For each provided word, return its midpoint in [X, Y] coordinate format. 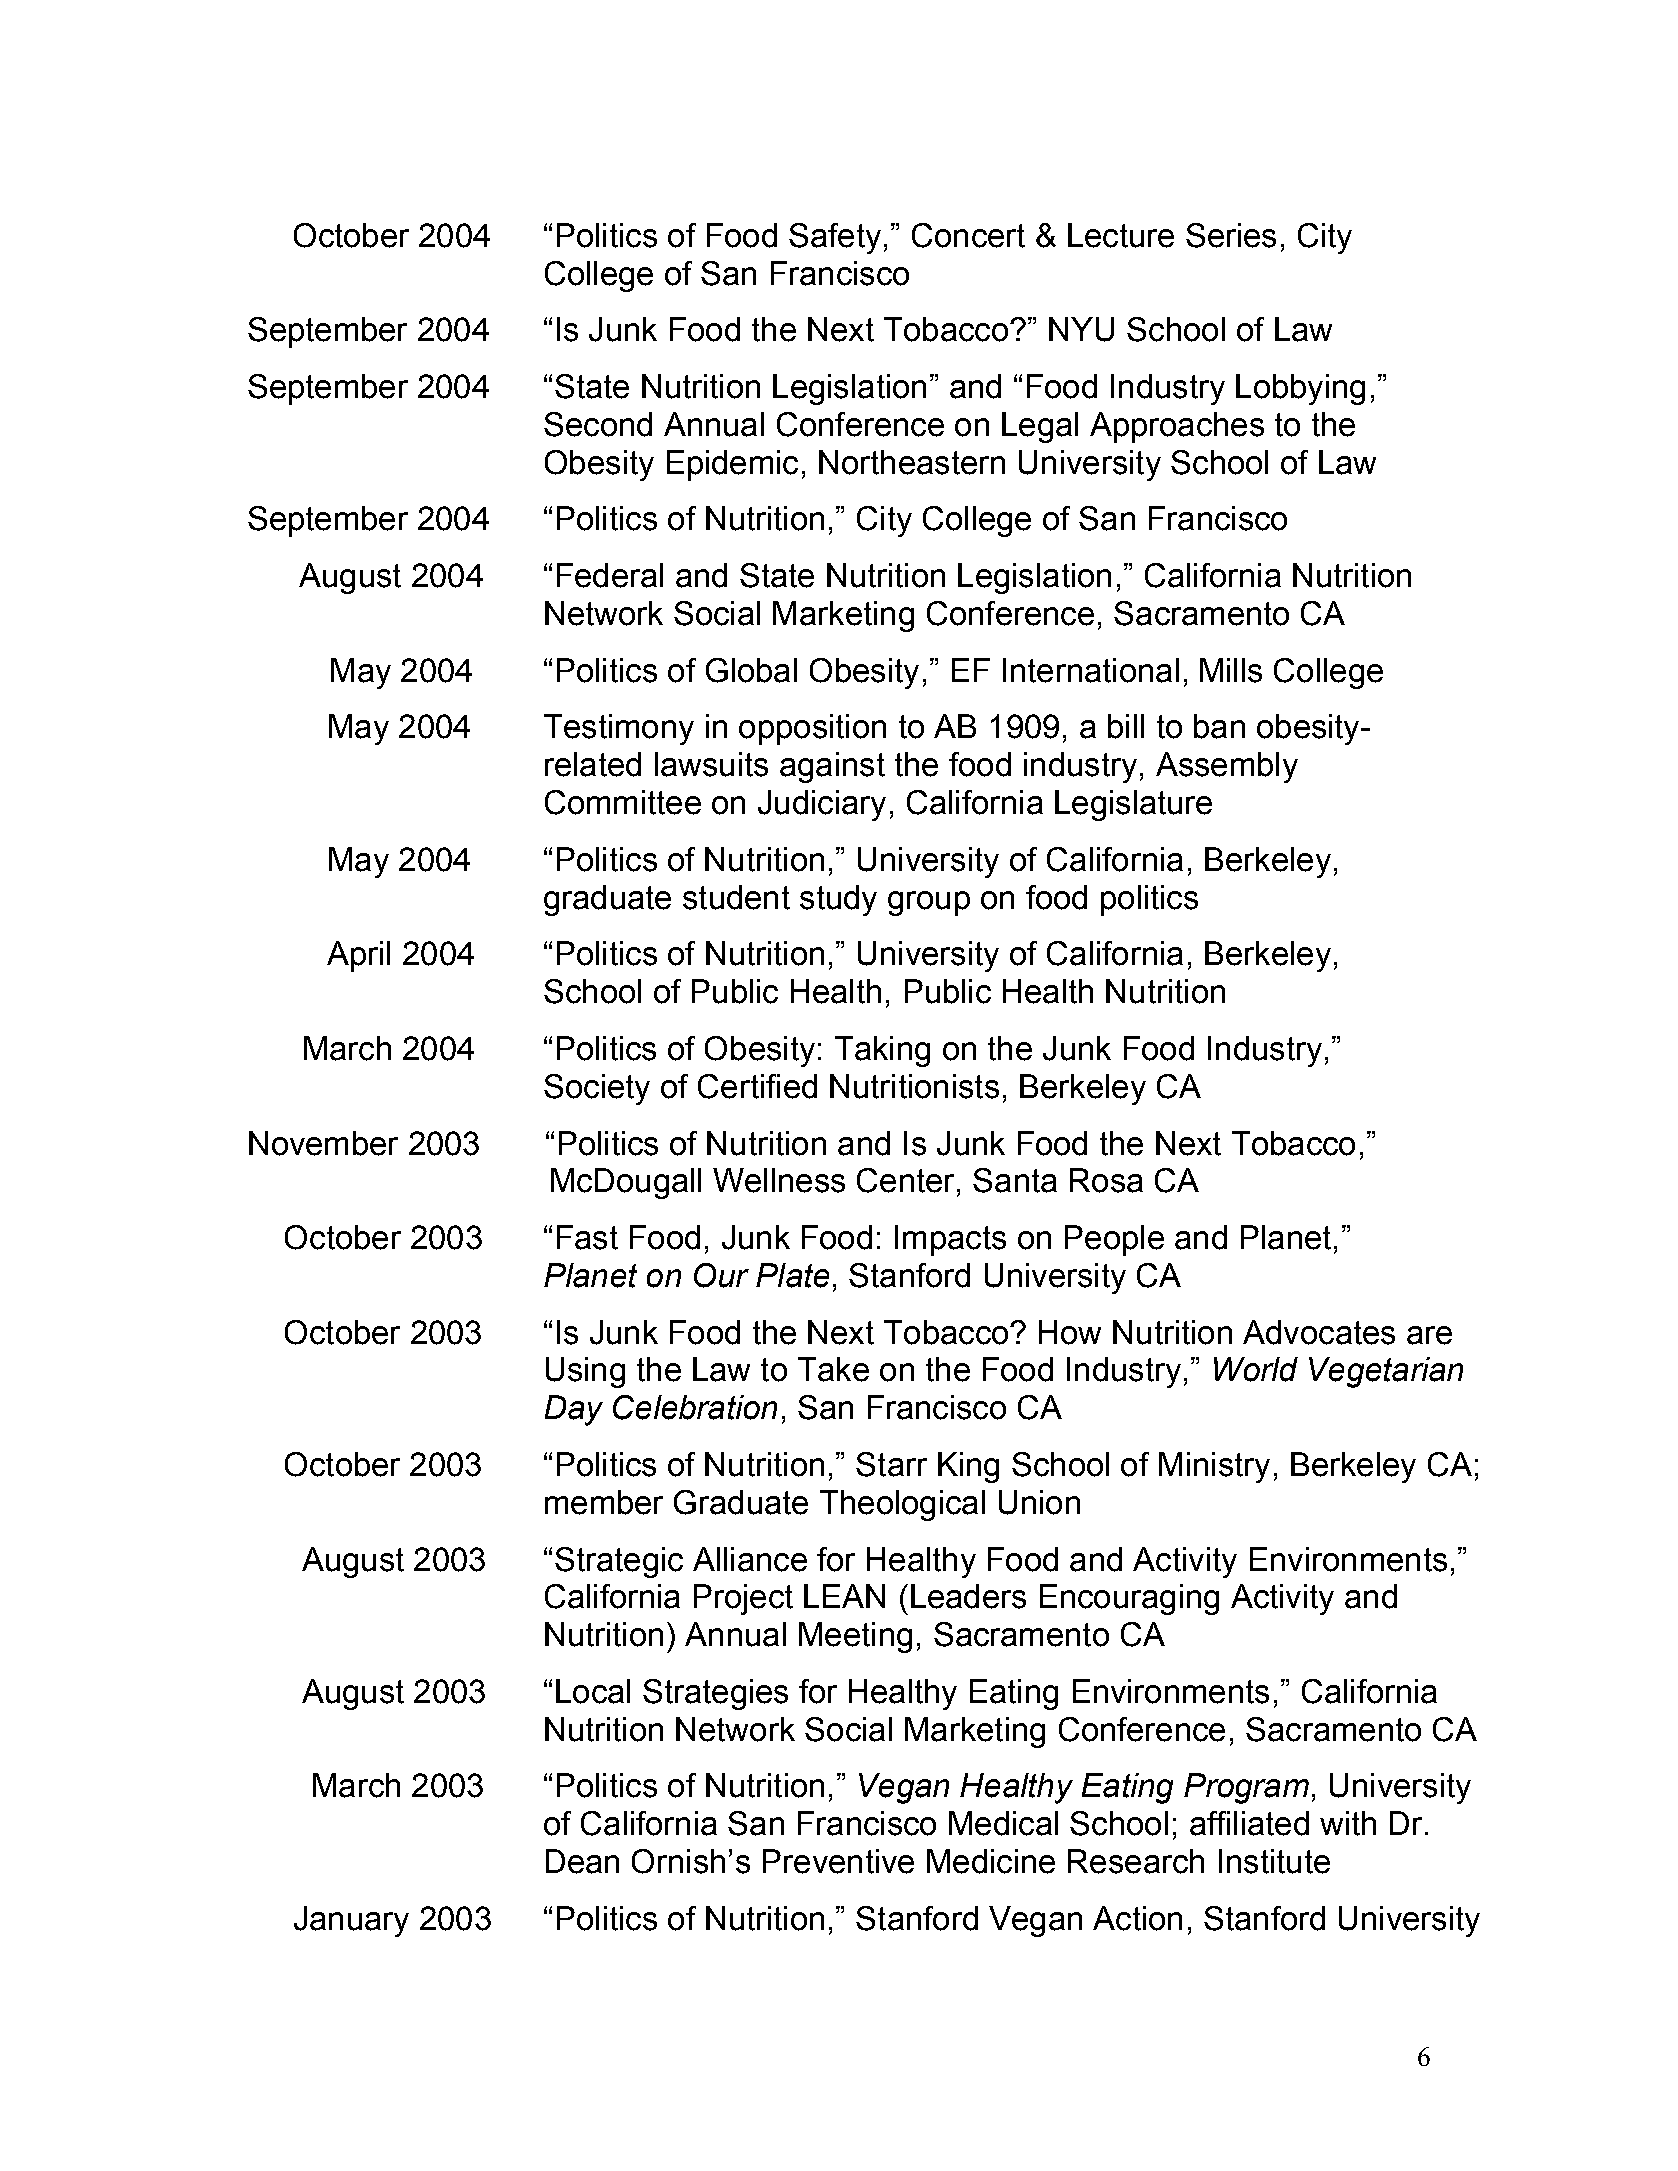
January [351, 1921]
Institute [1274, 1861]
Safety [835, 238]
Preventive [838, 1861]
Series [1231, 235]
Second [598, 424]
